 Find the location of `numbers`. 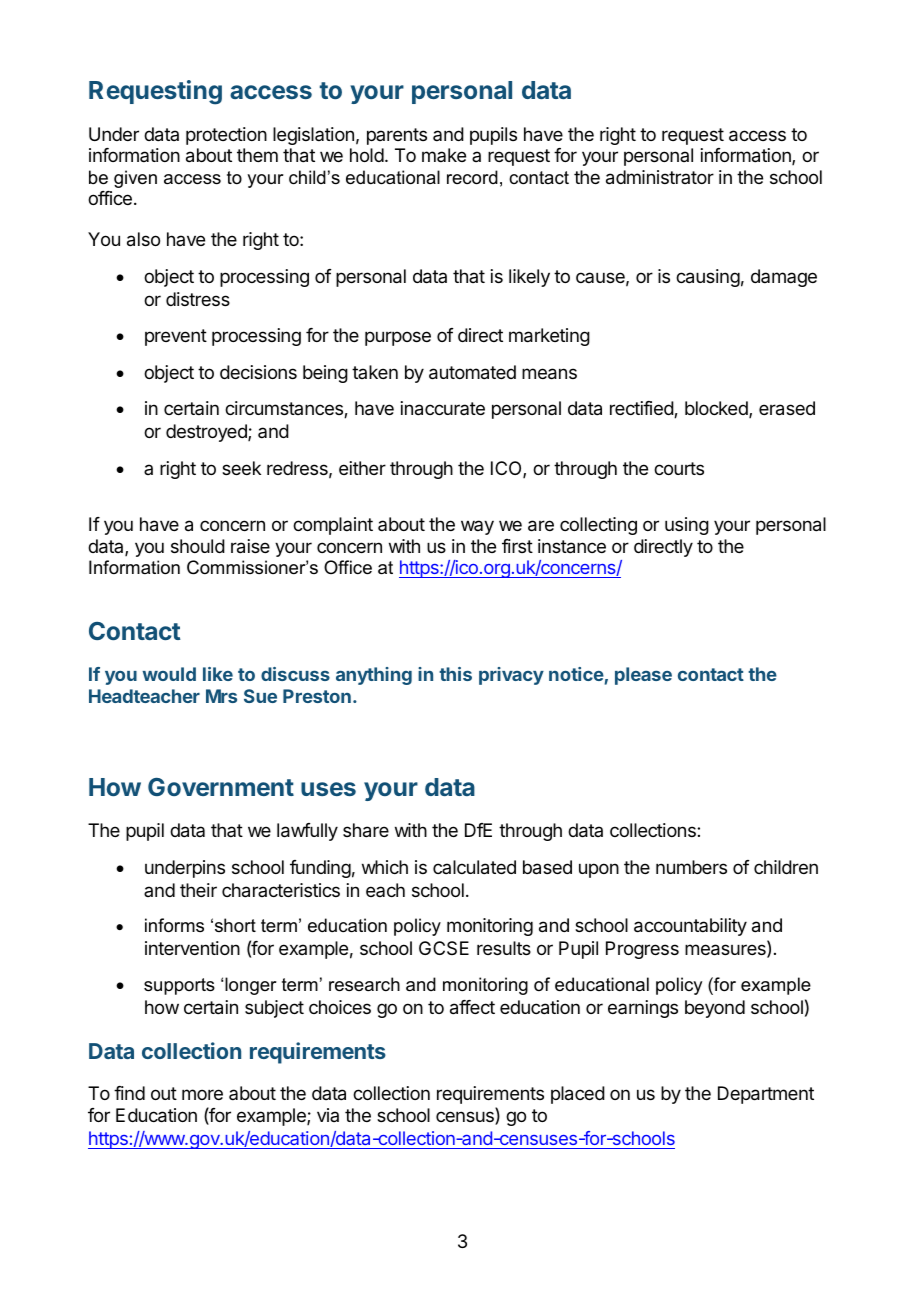

numbers is located at coordinates (691, 867).
